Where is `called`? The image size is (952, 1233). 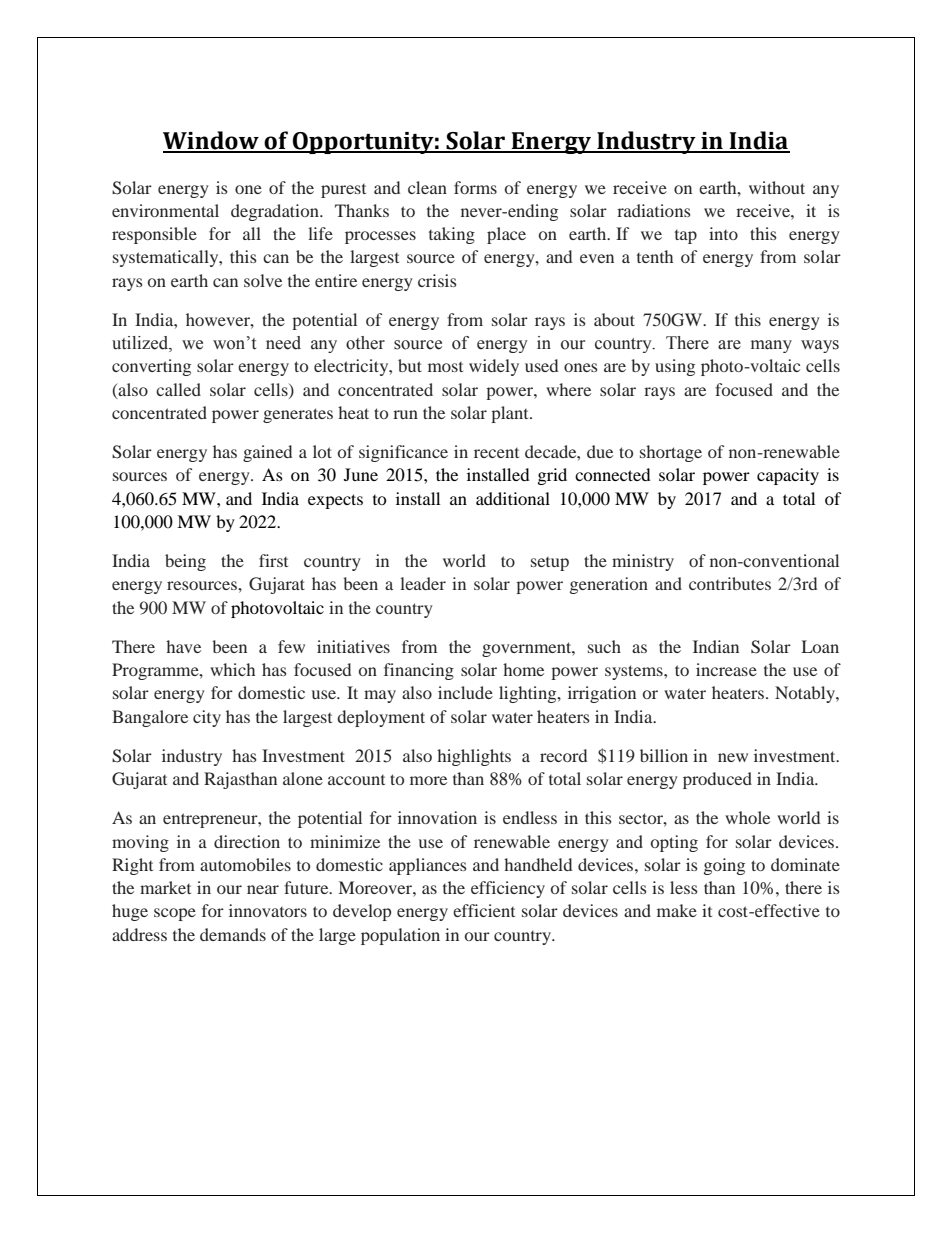 called is located at coordinates (178, 389).
